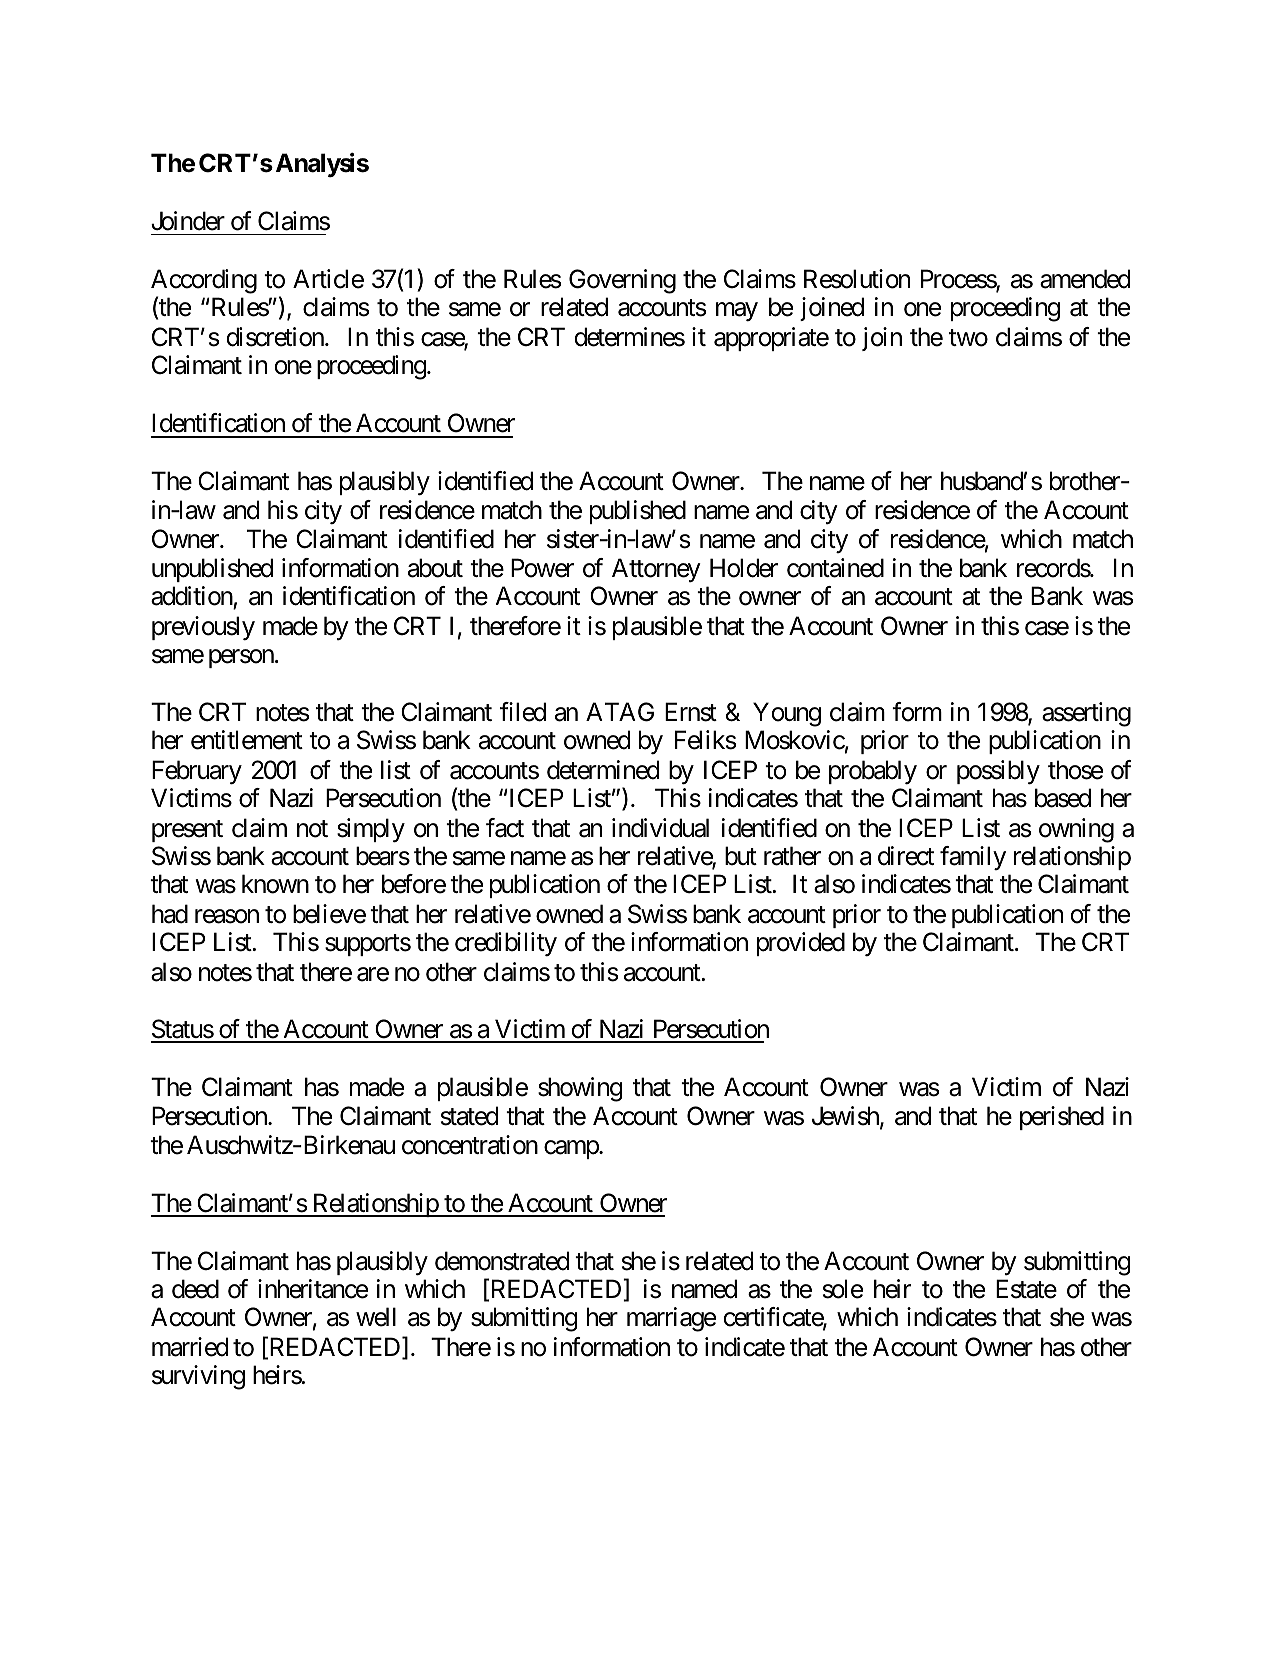 This screenshot has height=1656, width=1280. I want to click on family, so click(973, 858).
